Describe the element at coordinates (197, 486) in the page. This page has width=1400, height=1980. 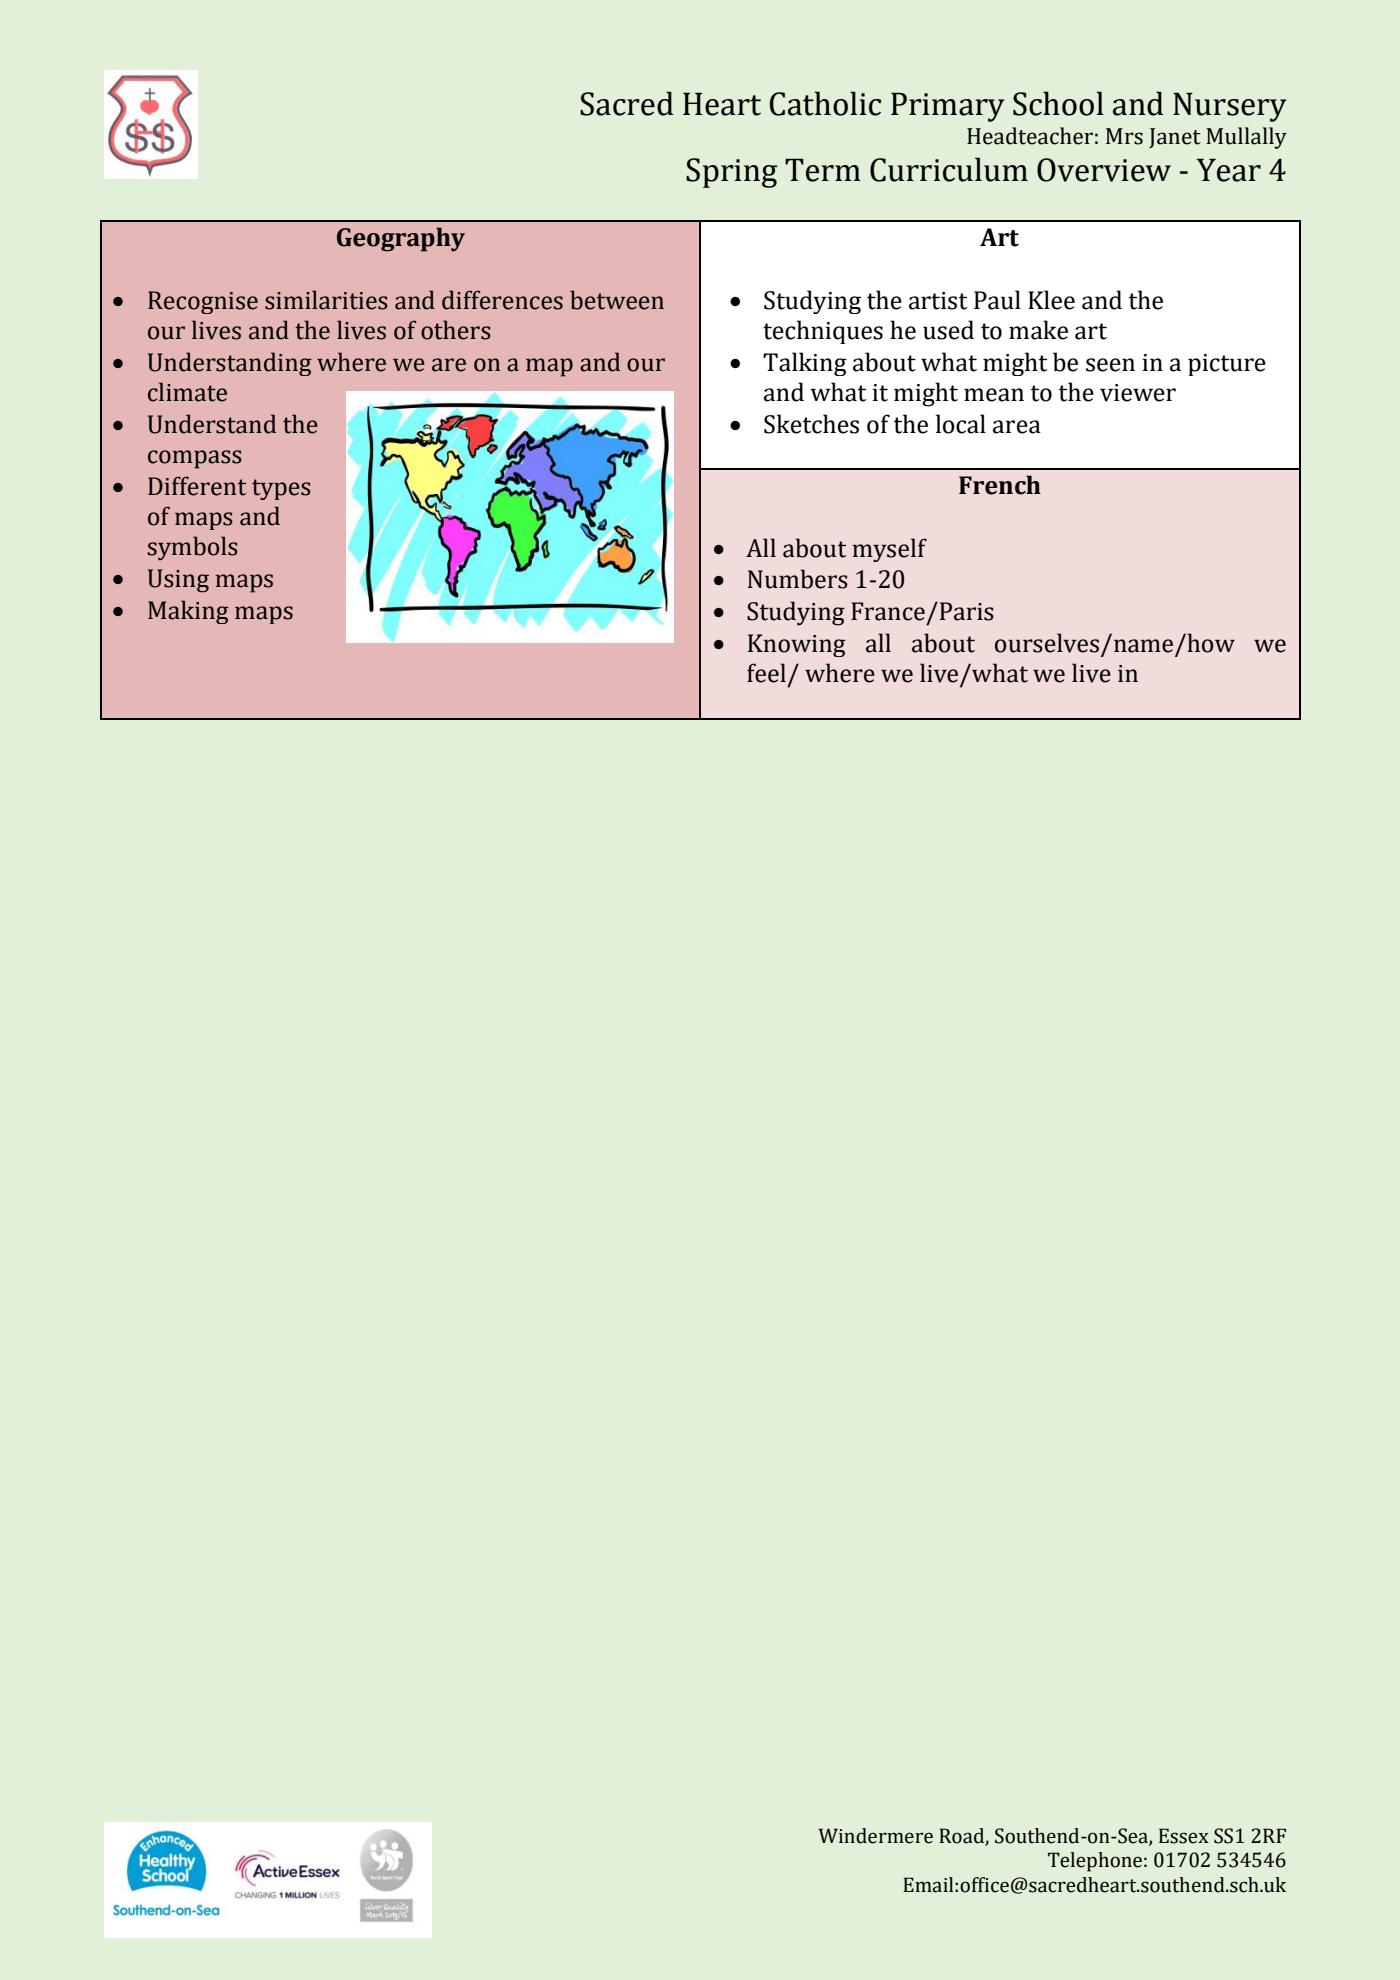
I see `Different` at that location.
